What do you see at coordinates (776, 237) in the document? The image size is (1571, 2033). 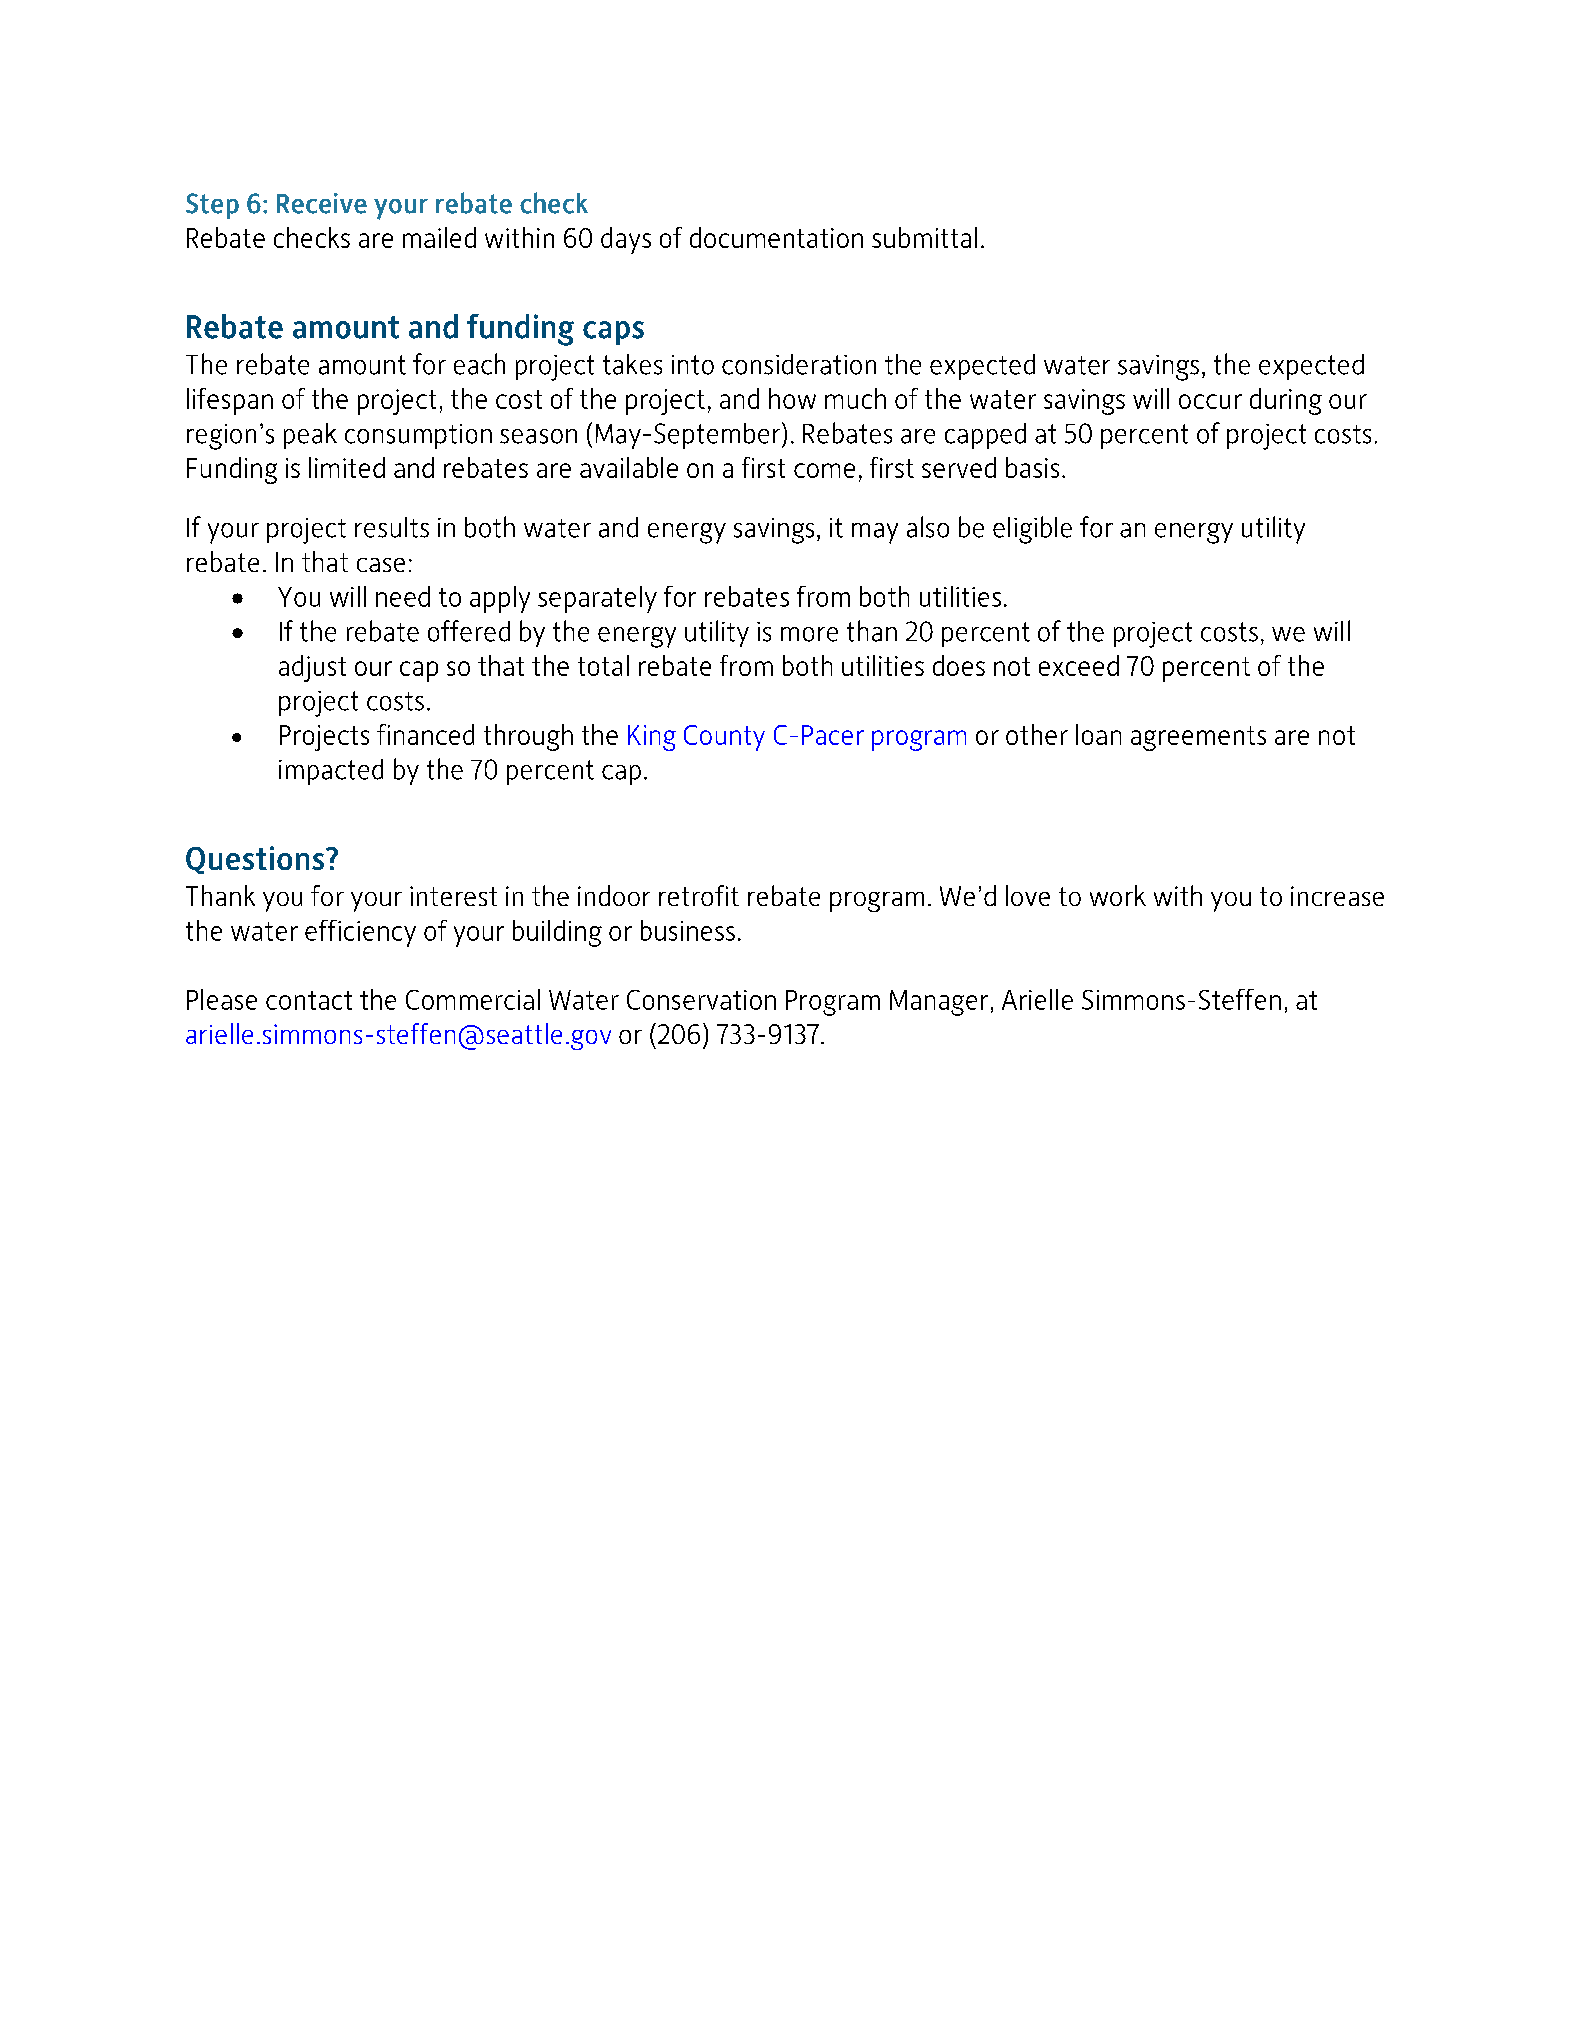 I see `documentation` at bounding box center [776, 237].
